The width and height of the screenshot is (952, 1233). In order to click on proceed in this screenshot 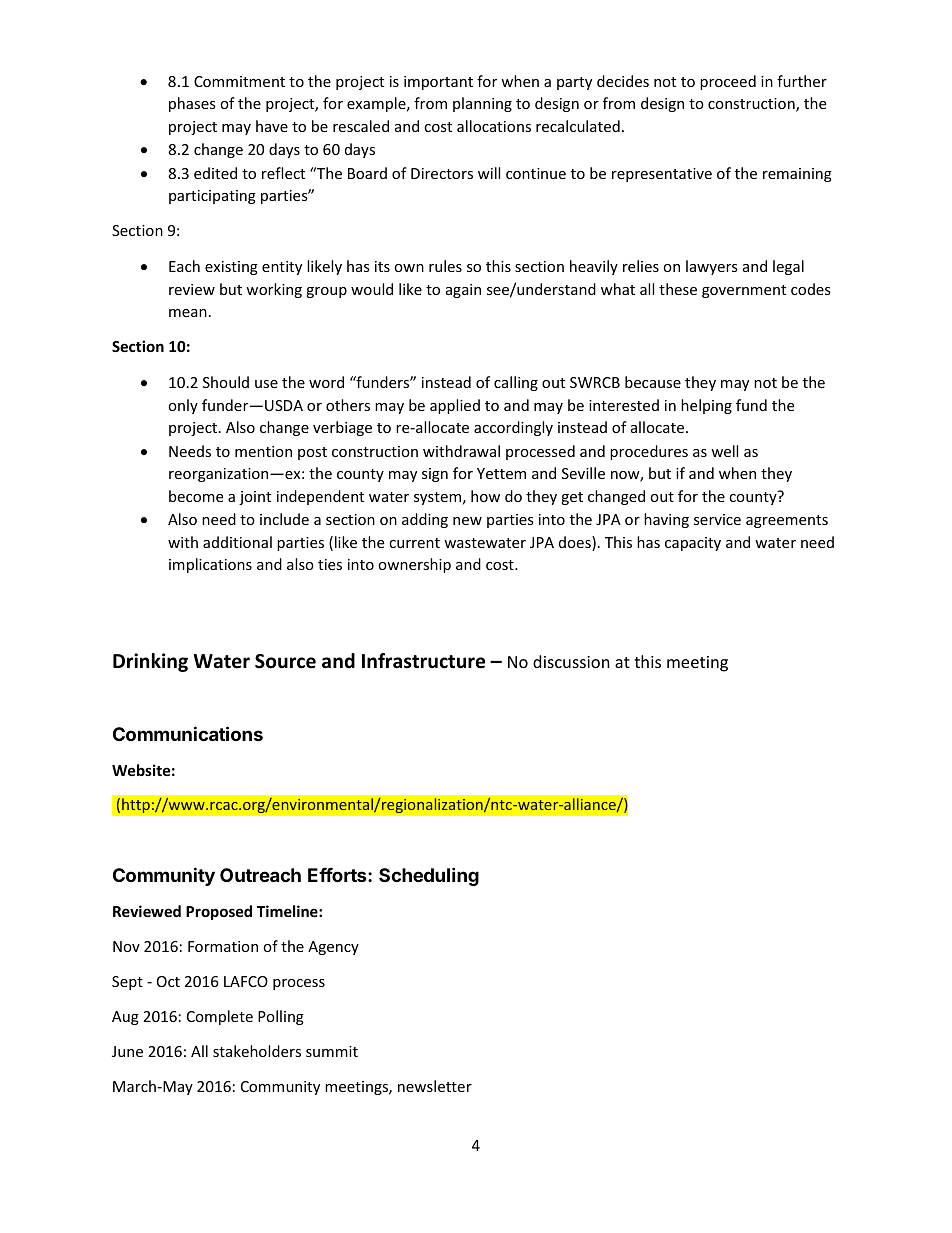, I will do `click(728, 82)`.
